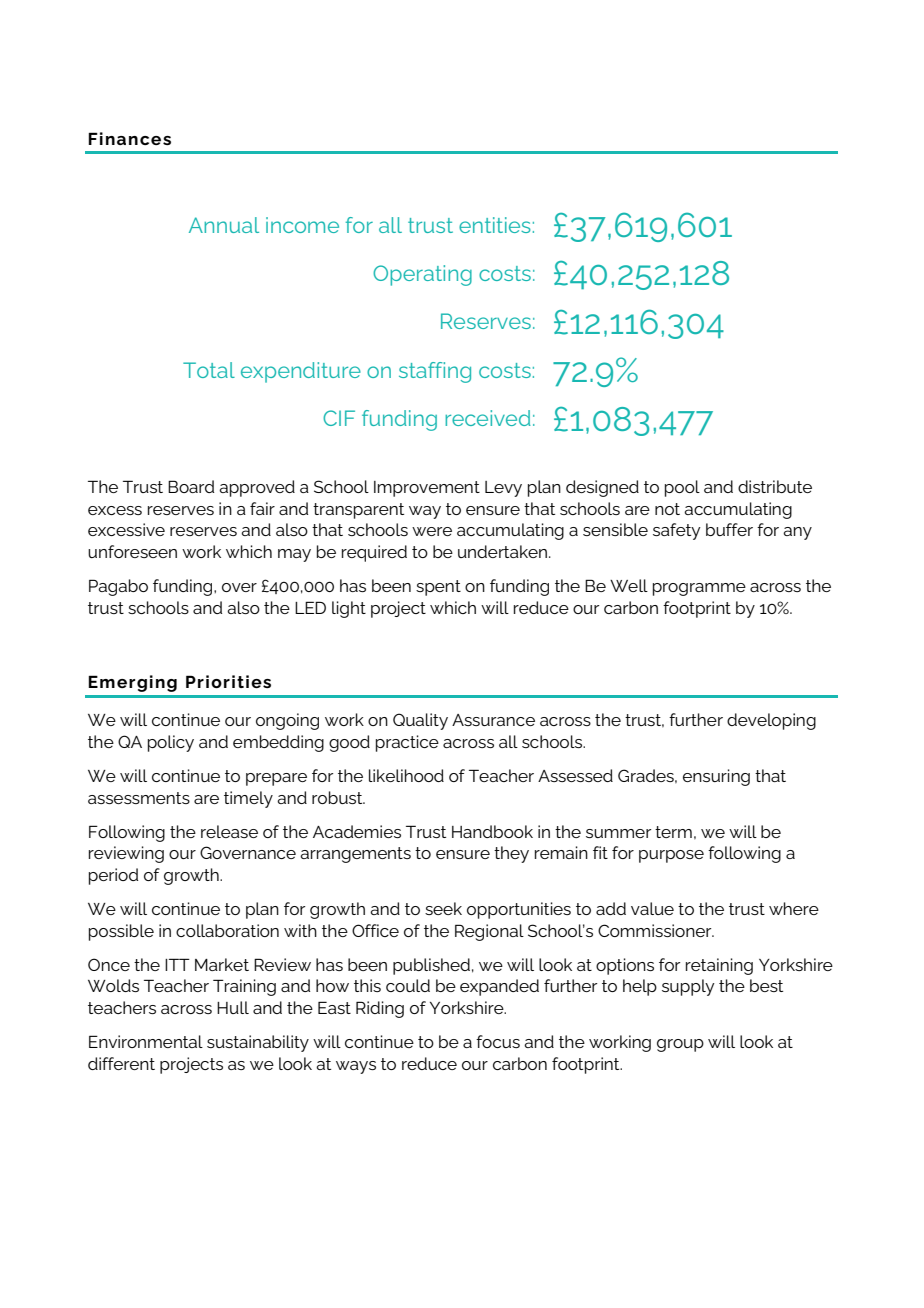 The width and height of the document is (924, 1308). Describe the element at coordinates (716, 777) in the document. I see `ensuring` at that location.
